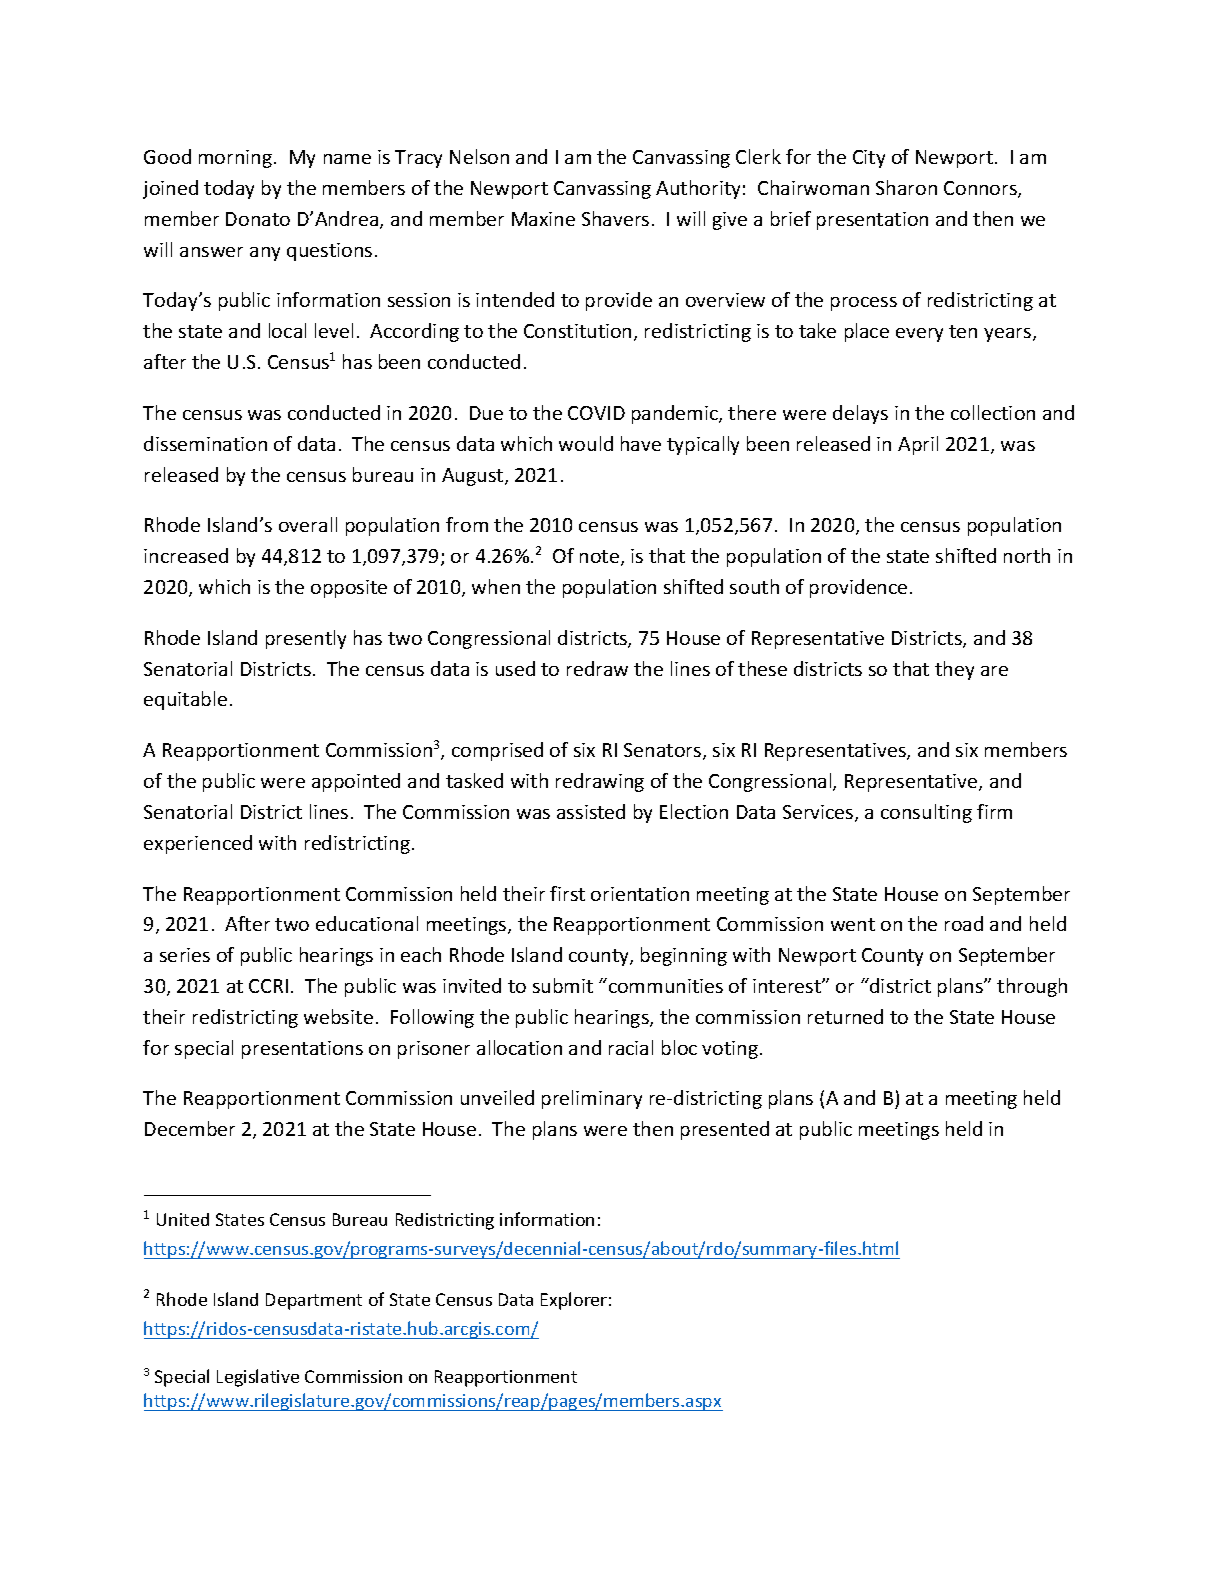 This screenshot has width=1222, height=1581. Describe the element at coordinates (591, 811) in the screenshot. I see `assisted` at that location.
